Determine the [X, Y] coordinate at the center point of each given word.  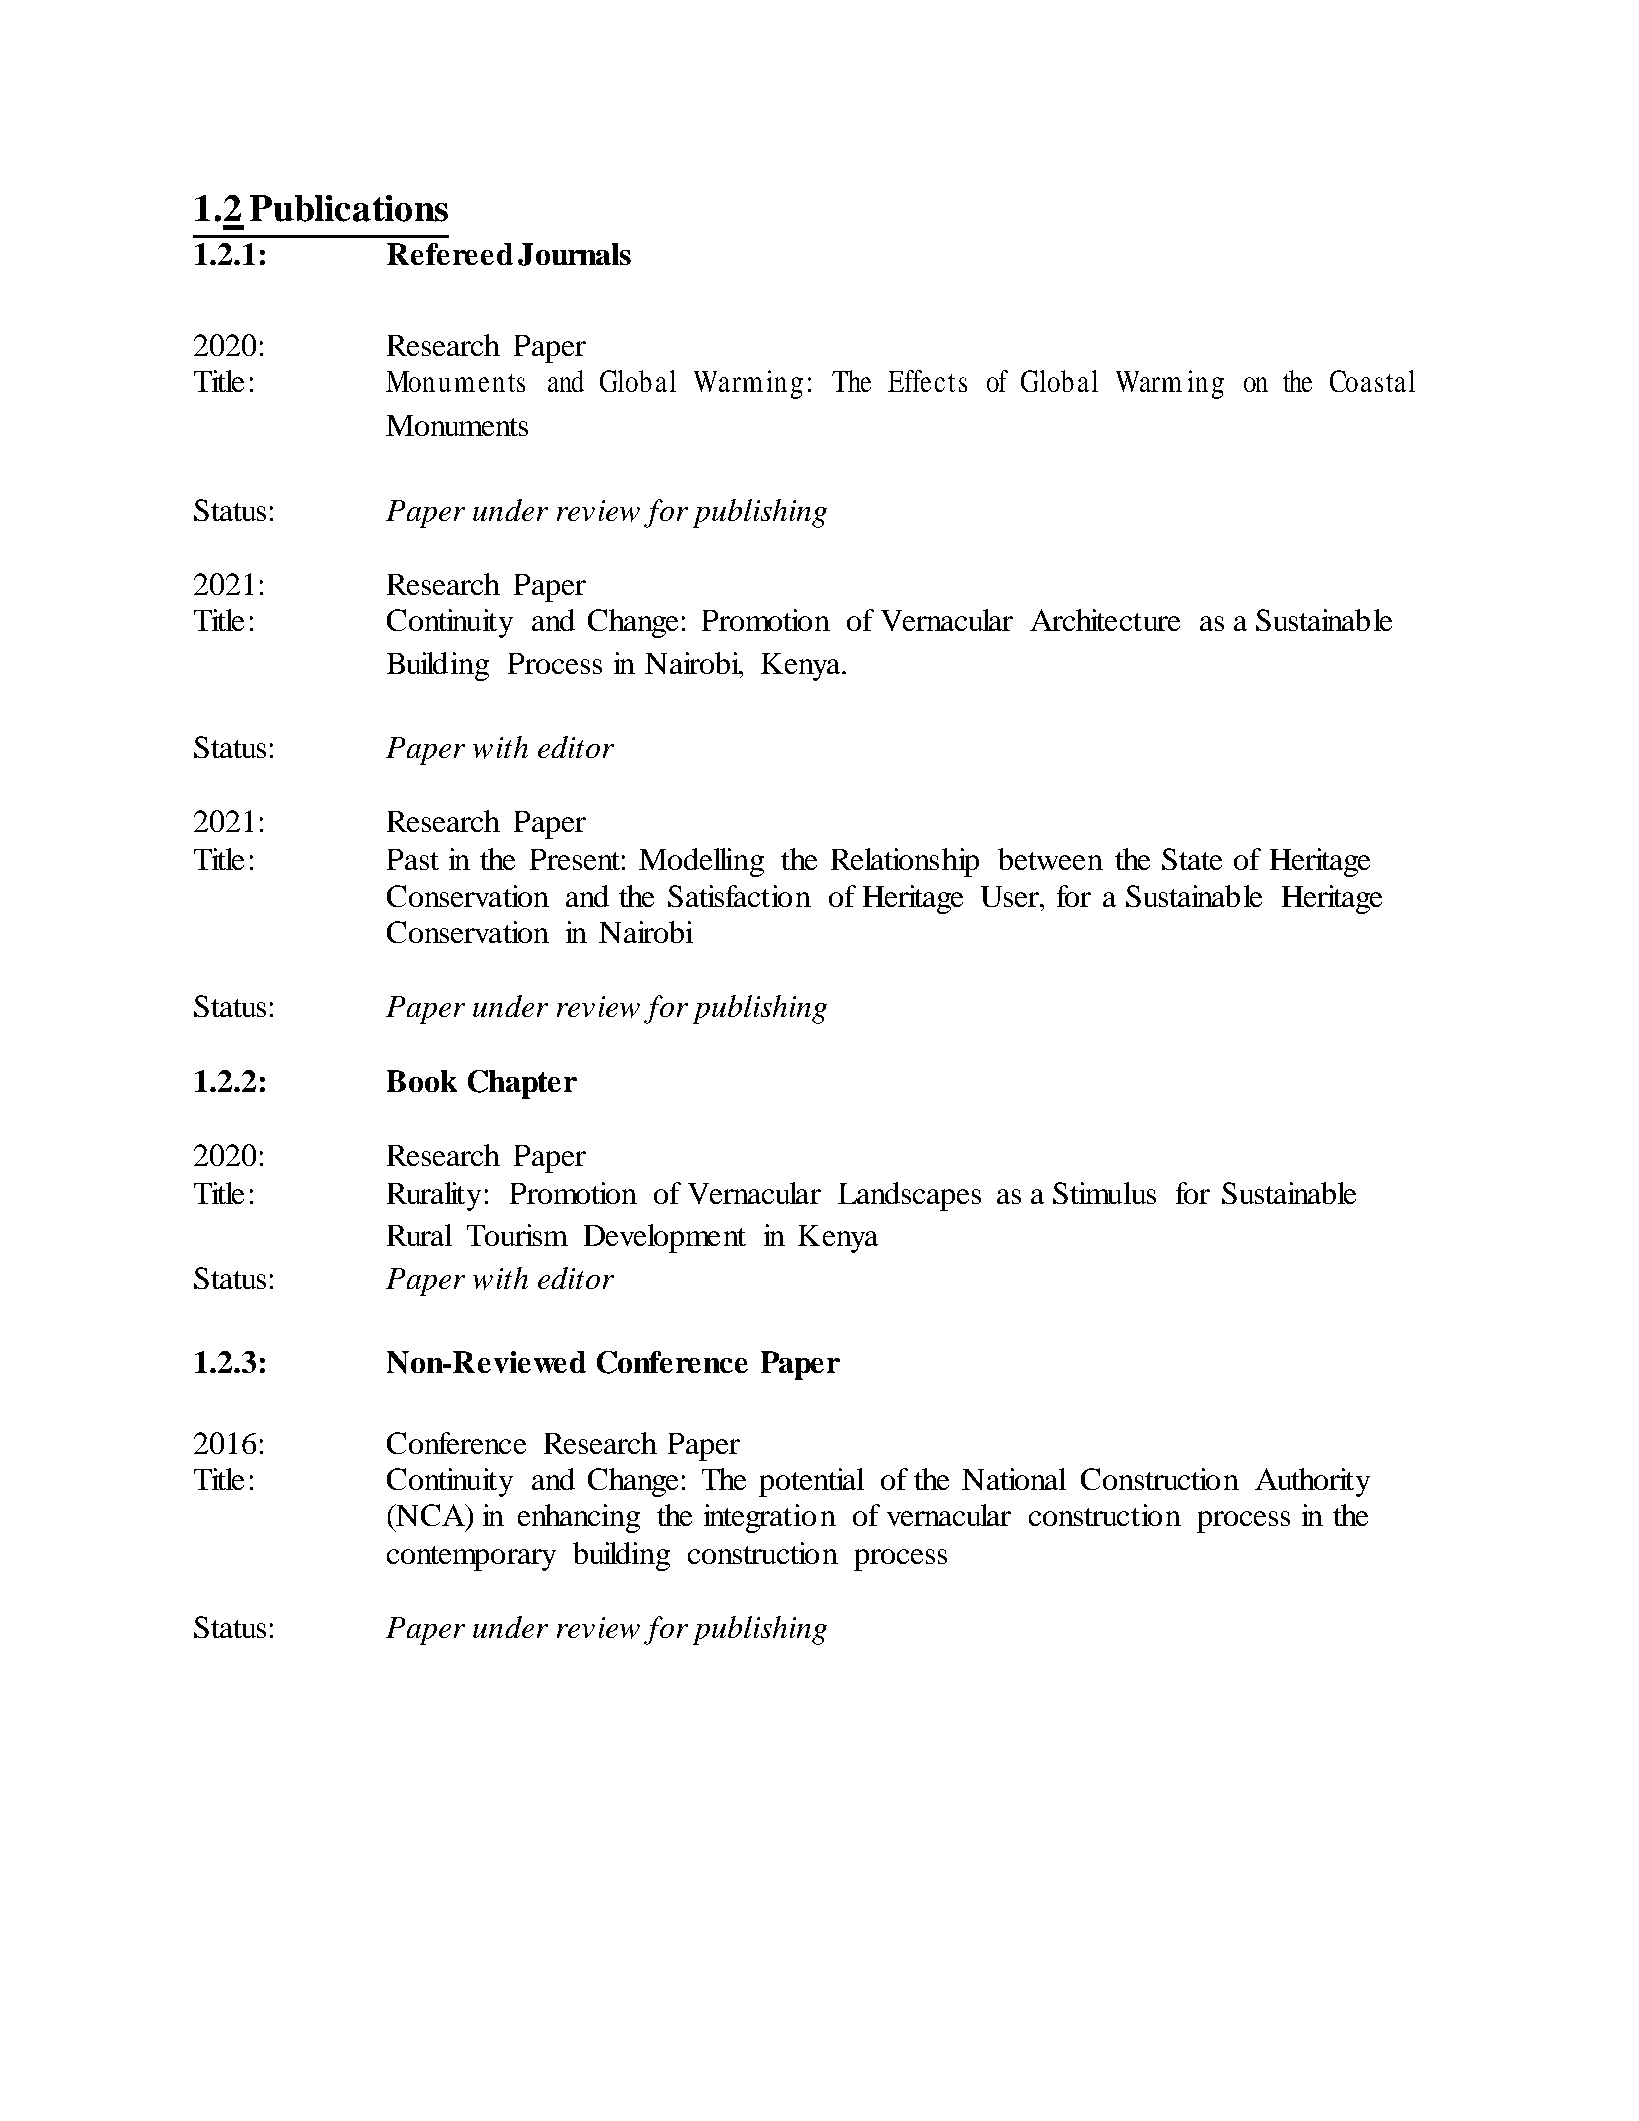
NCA [430, 1515]
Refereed [450, 254]
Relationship [905, 862]
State [1192, 859]
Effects [927, 381]
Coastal [1372, 381]
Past [413, 859]
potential [811, 1482]
